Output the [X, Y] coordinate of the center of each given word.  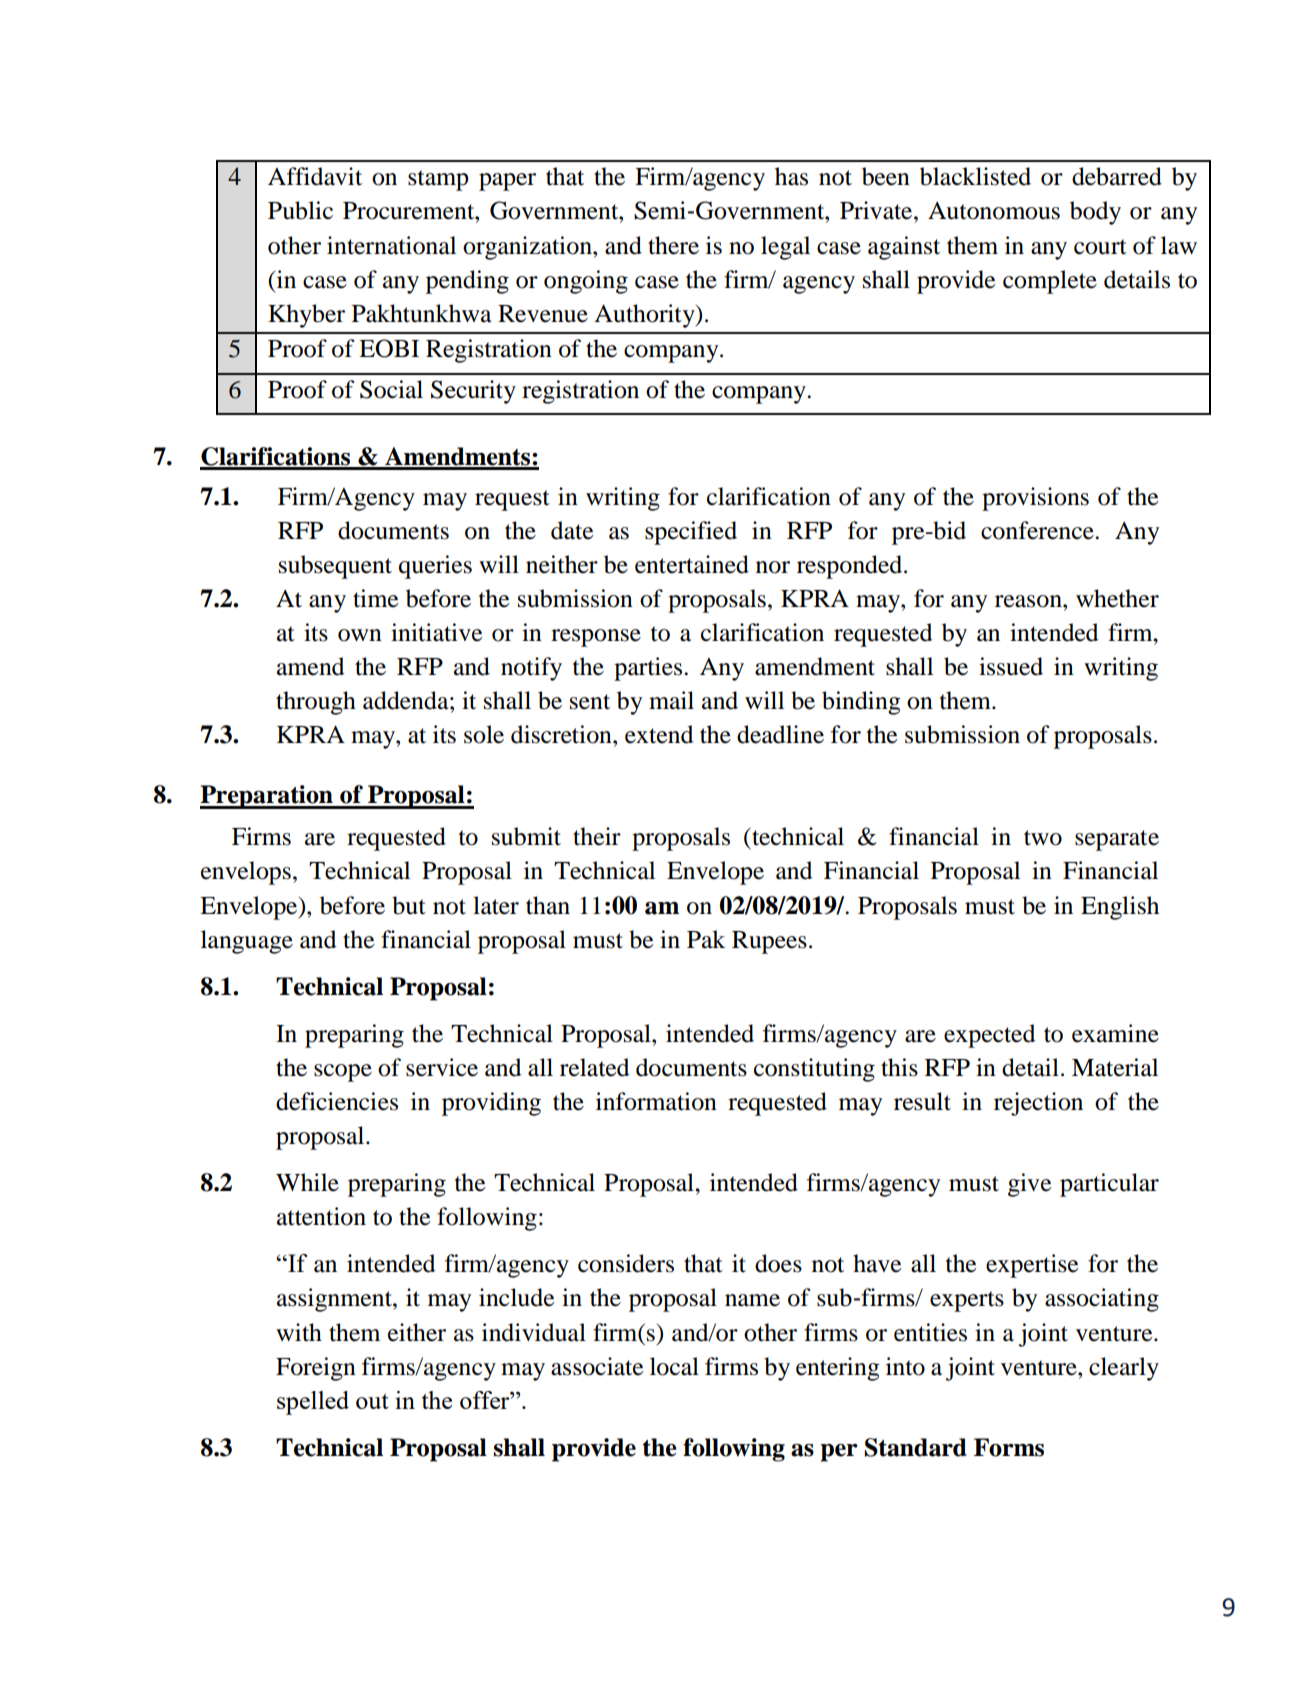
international [391, 245]
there [673, 245]
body [1095, 213]
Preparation [267, 797]
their [597, 836]
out [372, 1401]
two [1043, 838]
